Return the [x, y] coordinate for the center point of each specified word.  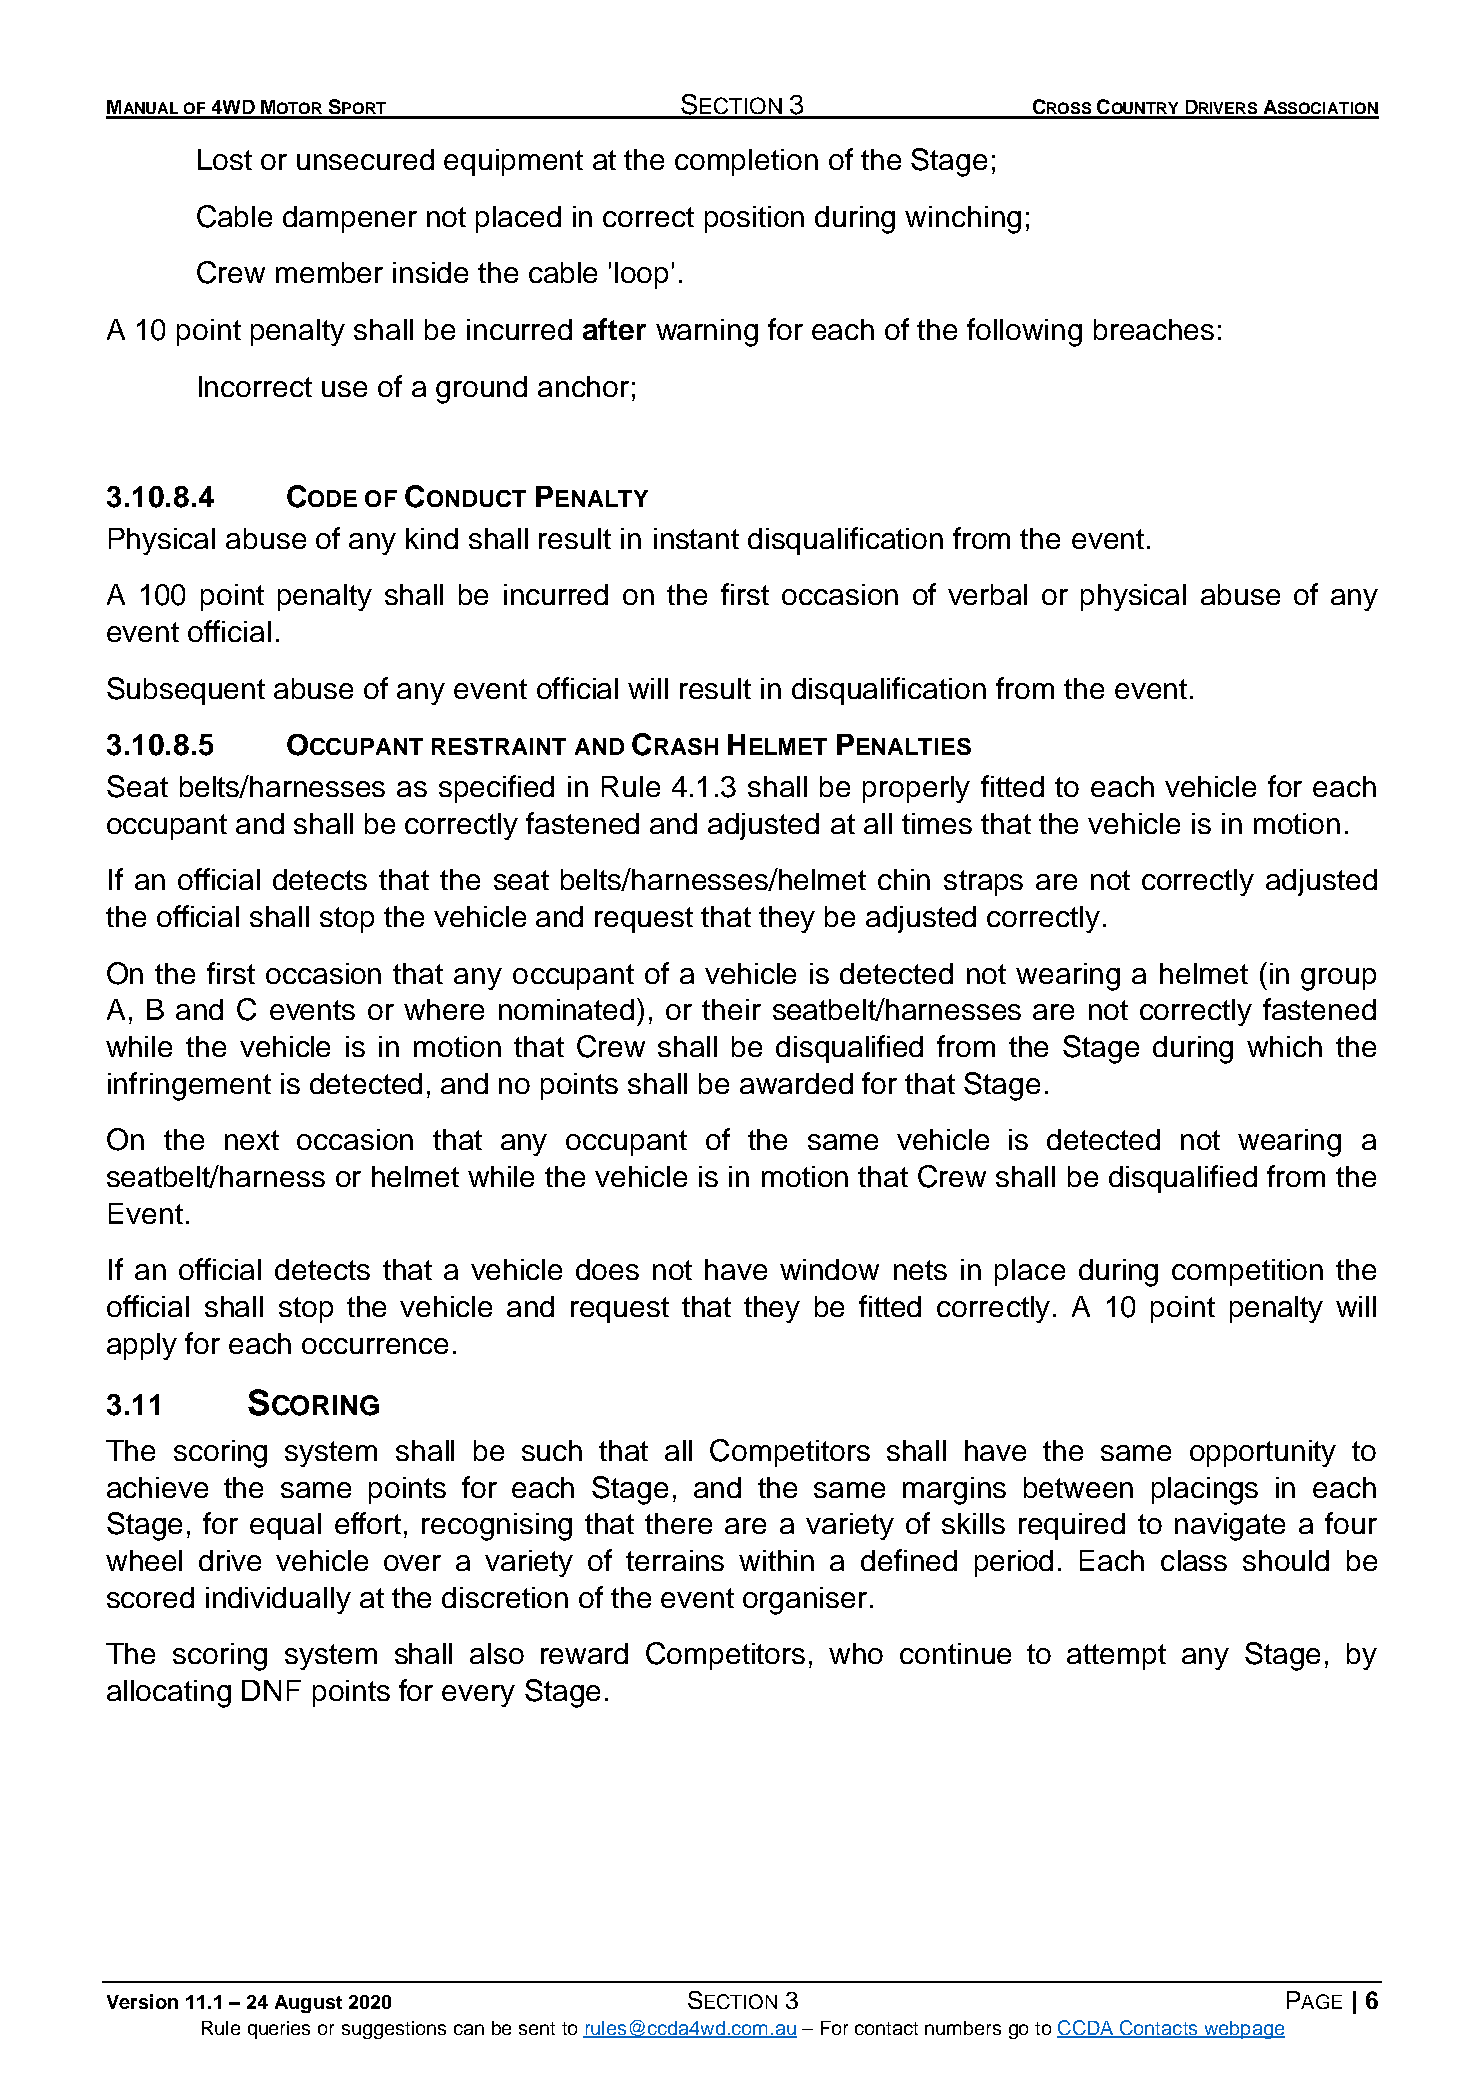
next [252, 1140]
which [1284, 1046]
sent [537, 2028]
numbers [963, 2028]
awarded [796, 1083]
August [308, 2004]
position [754, 219]
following [1024, 332]
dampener [350, 219]
